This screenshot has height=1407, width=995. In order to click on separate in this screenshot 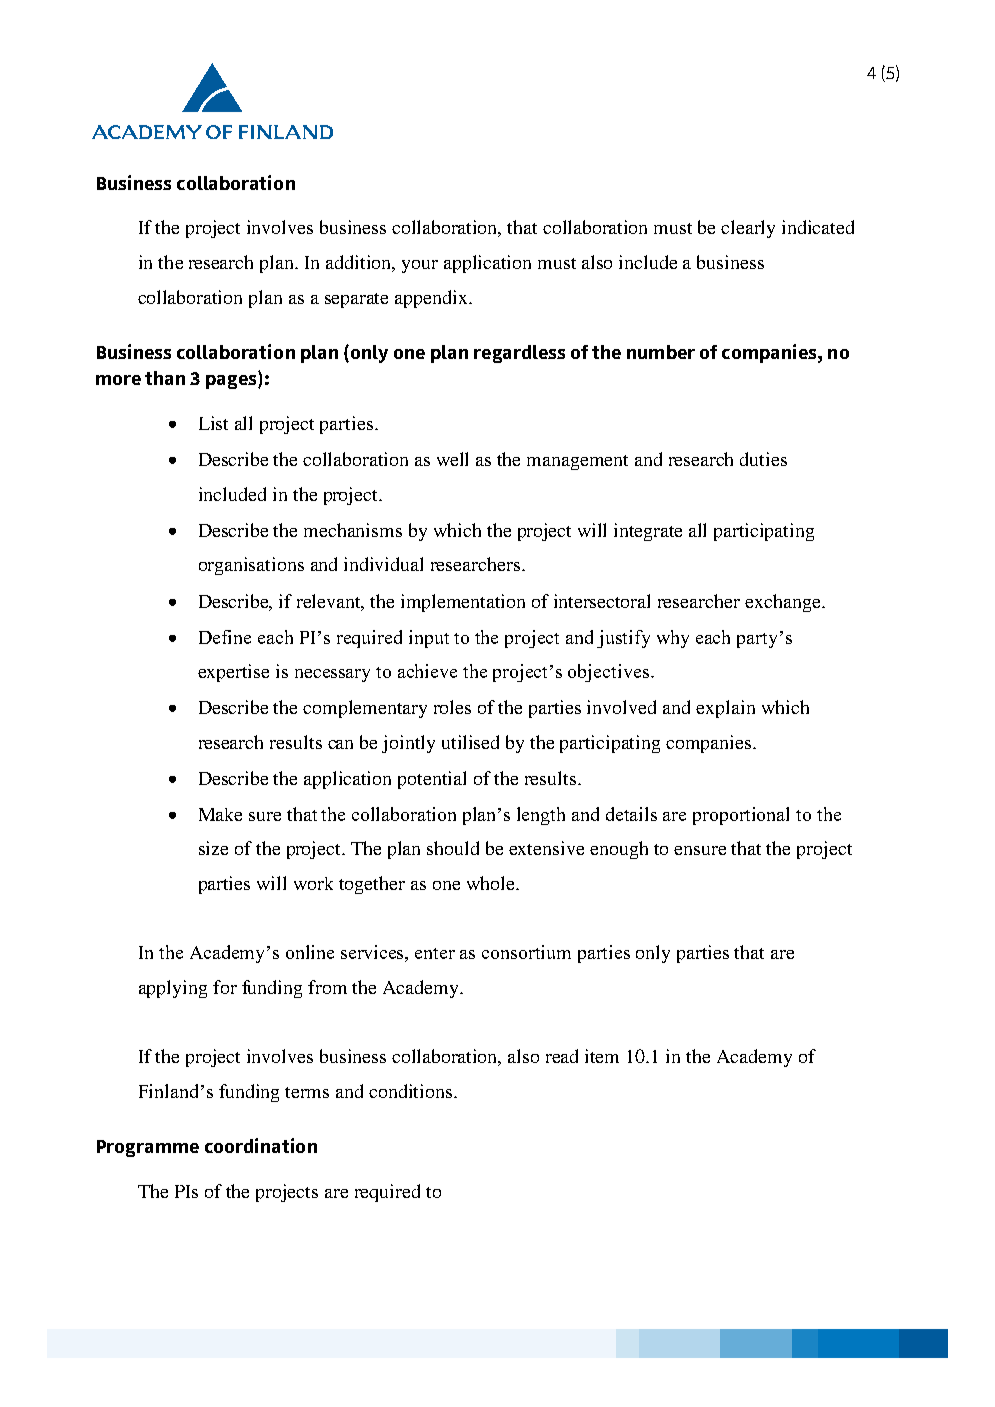, I will do `click(356, 300)`.
